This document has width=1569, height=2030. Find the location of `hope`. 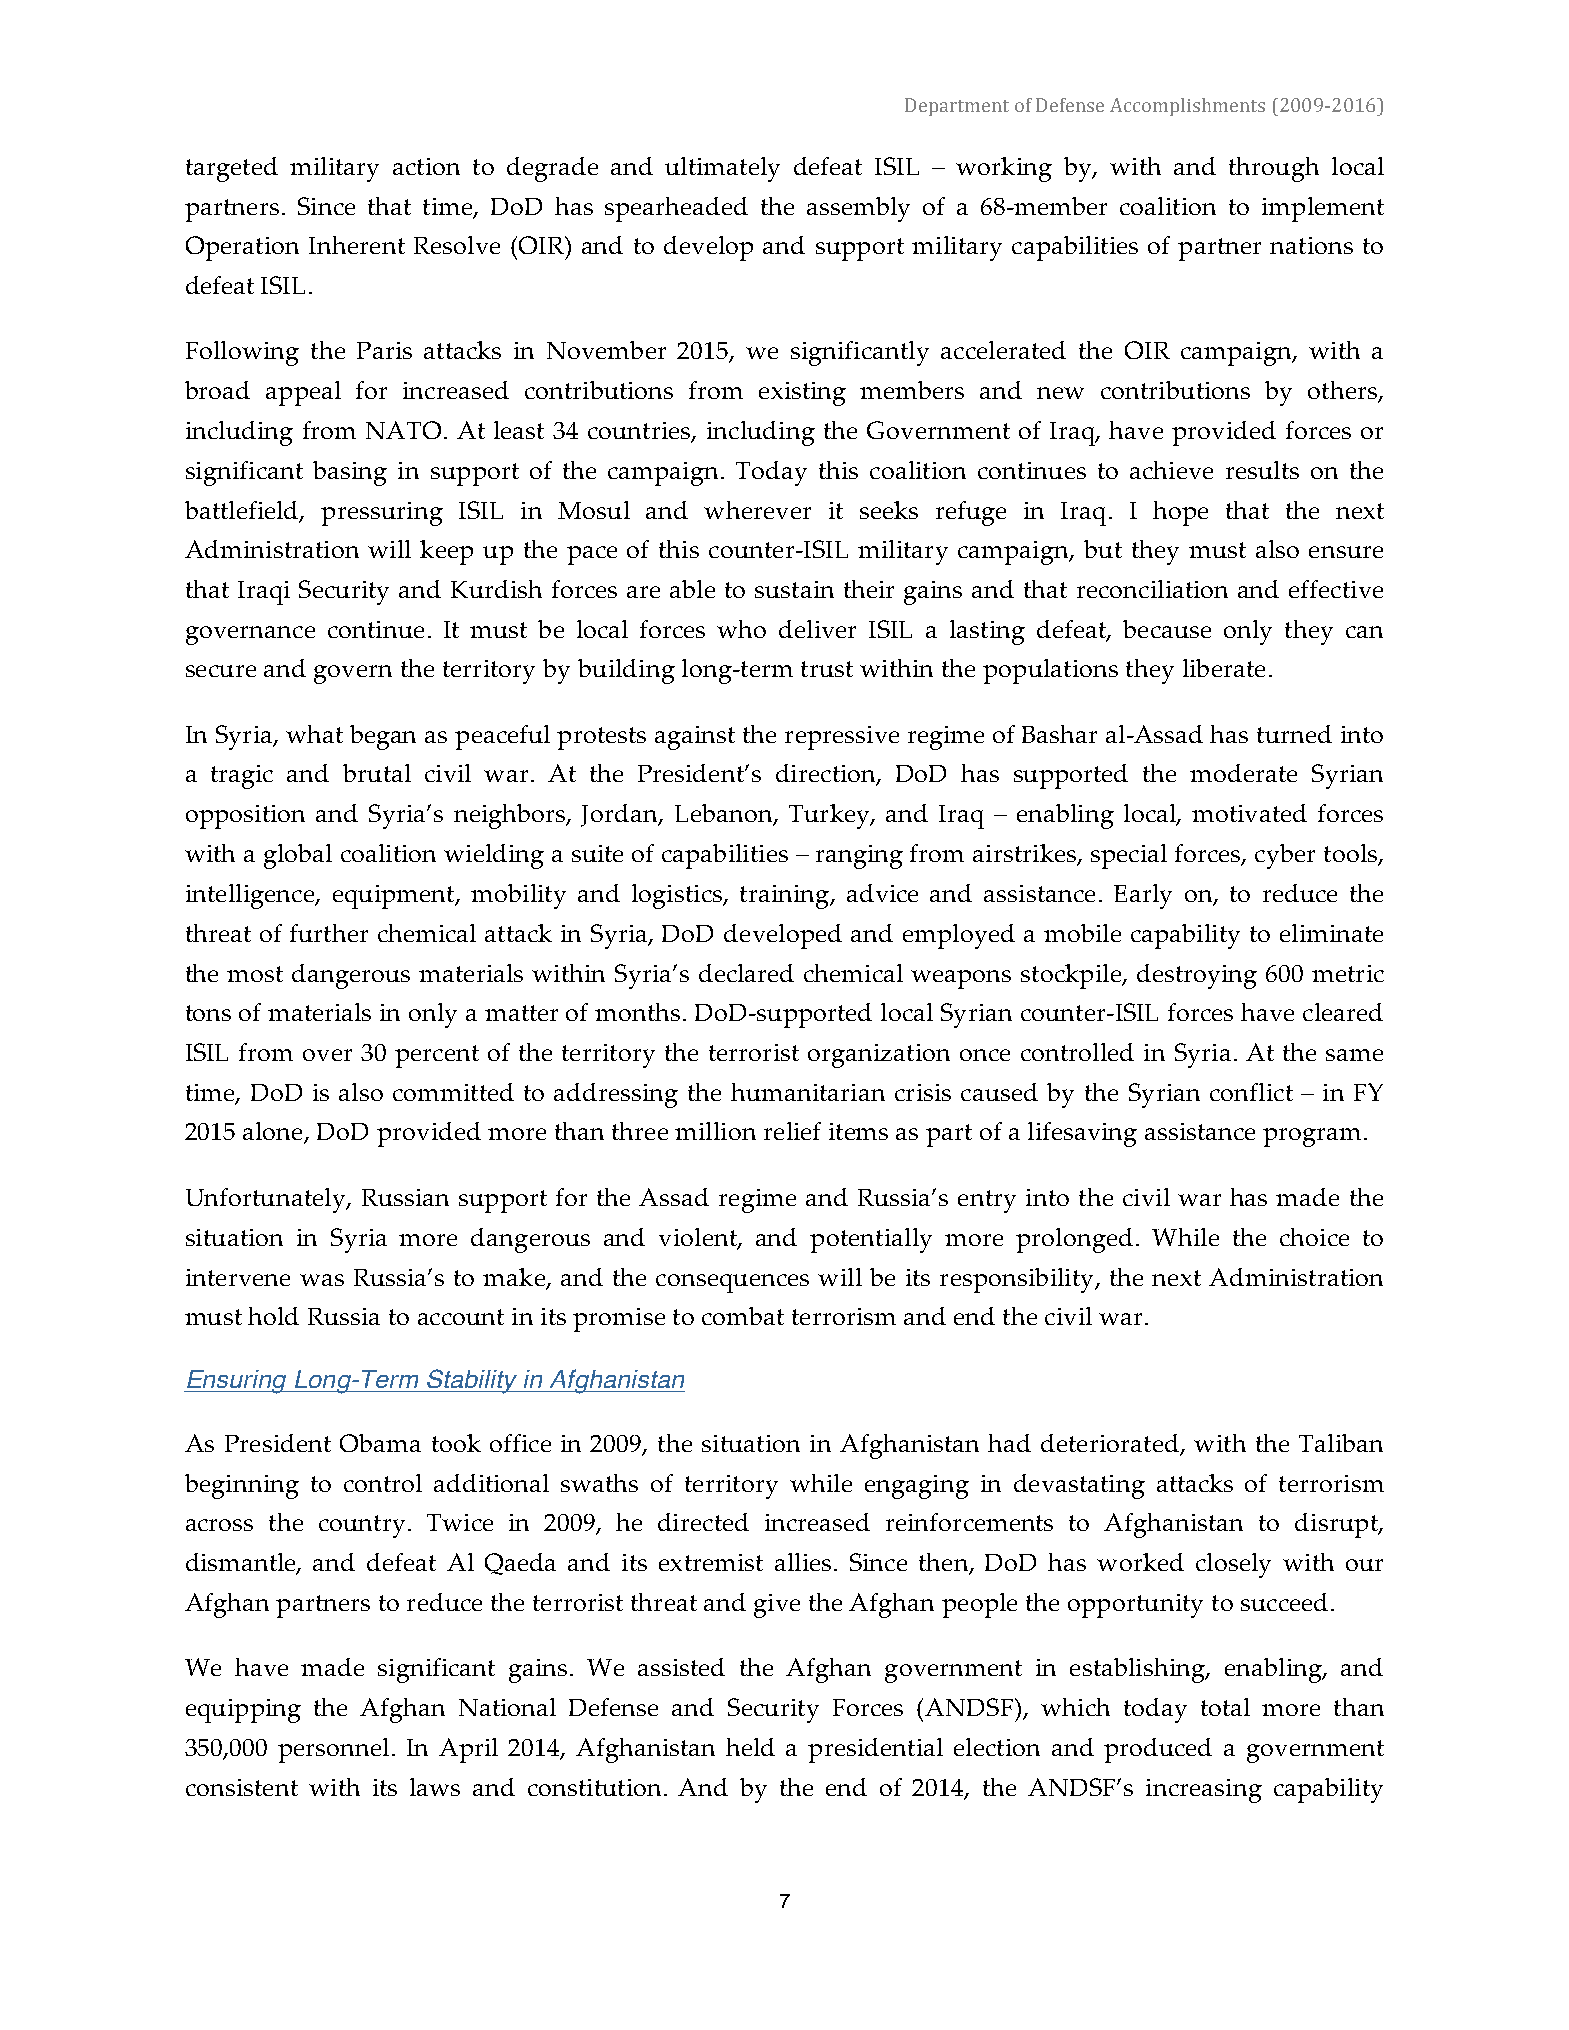

hope is located at coordinates (1180, 513).
